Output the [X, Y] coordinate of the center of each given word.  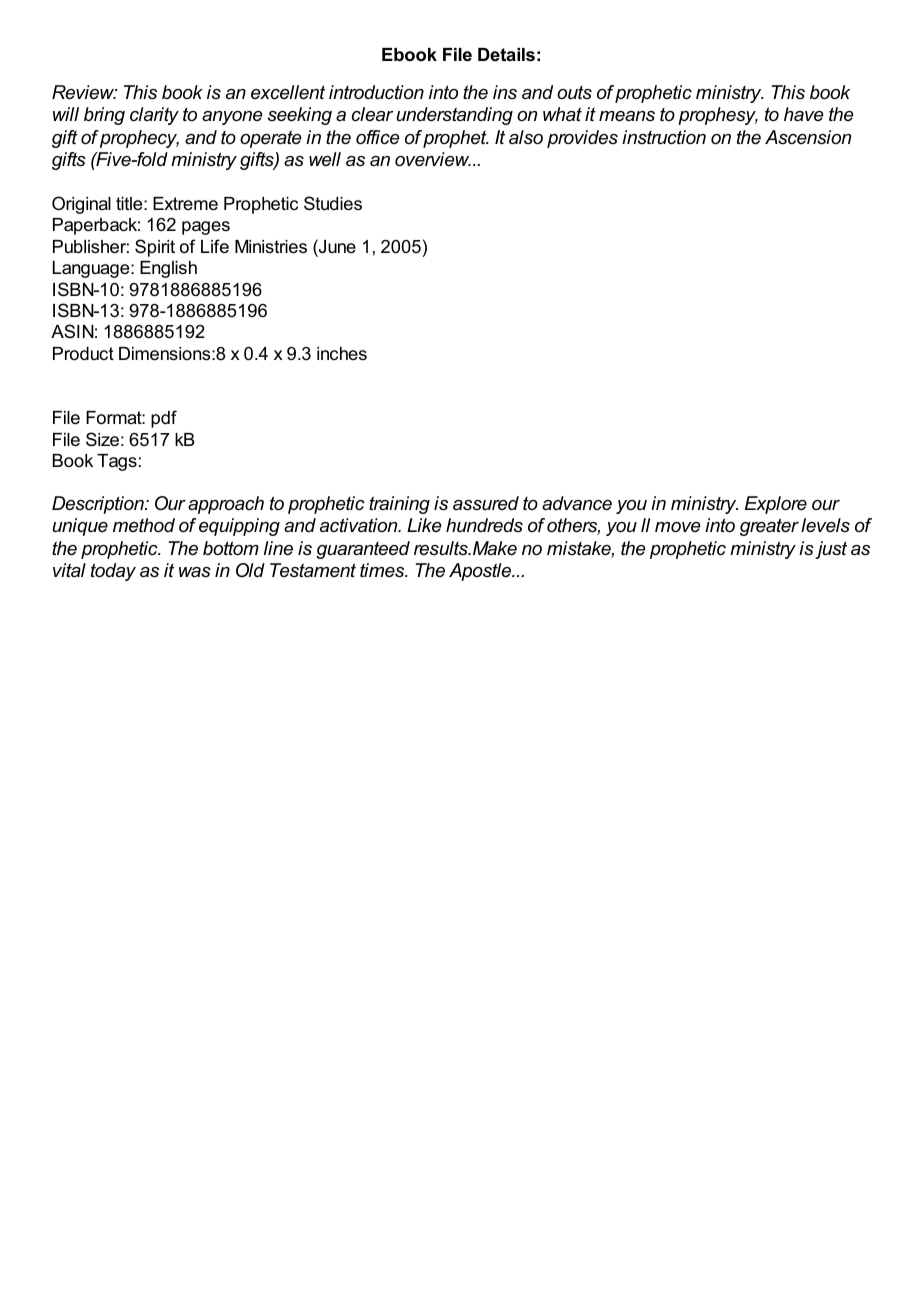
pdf [164, 419]
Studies [333, 203]
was [195, 572]
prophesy [718, 116]
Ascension [808, 137]
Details [506, 55]
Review [84, 92]
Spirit [155, 248]
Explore [776, 505]
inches [342, 353]
